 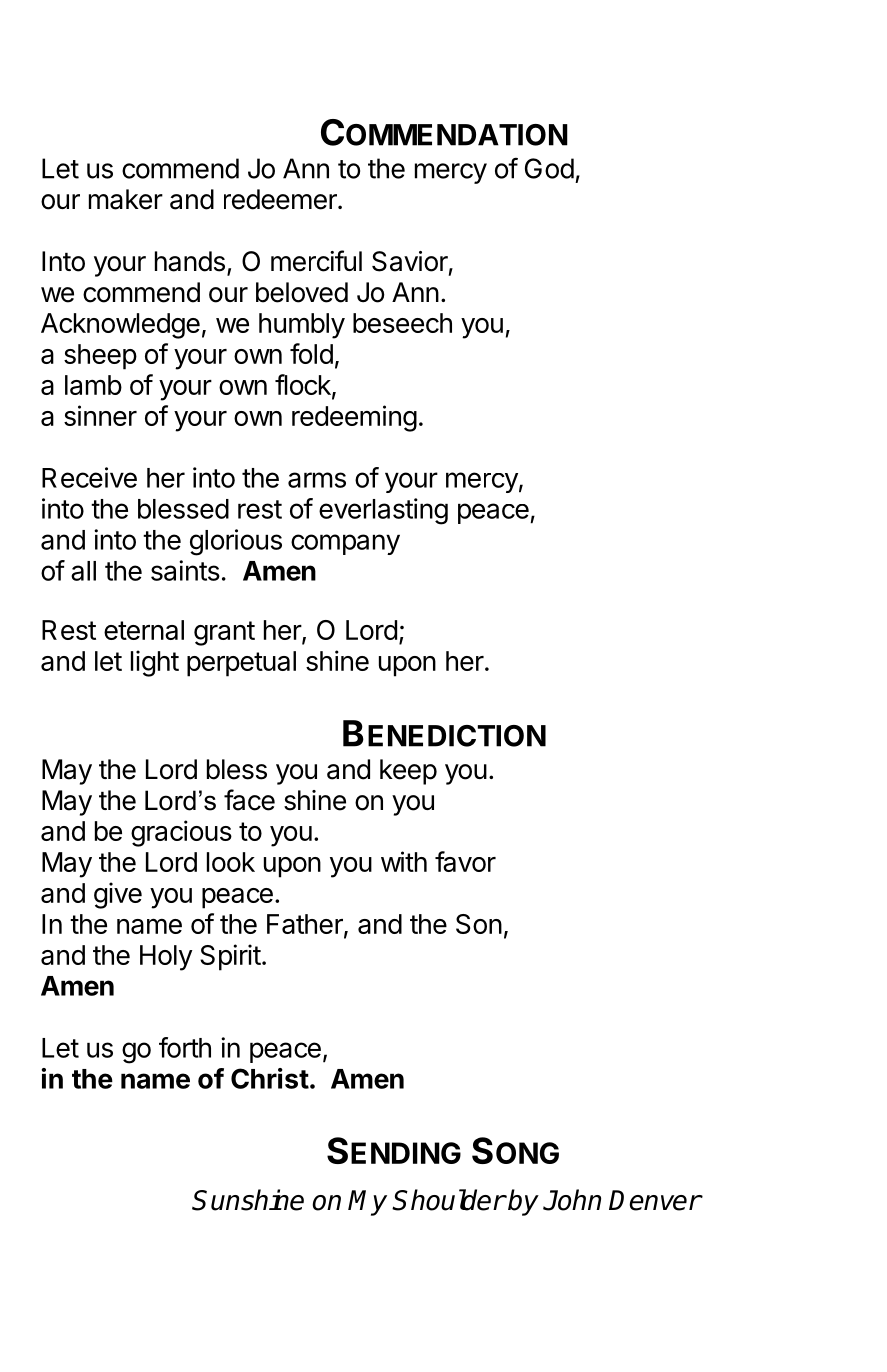 I want to click on favor, so click(x=465, y=861).
